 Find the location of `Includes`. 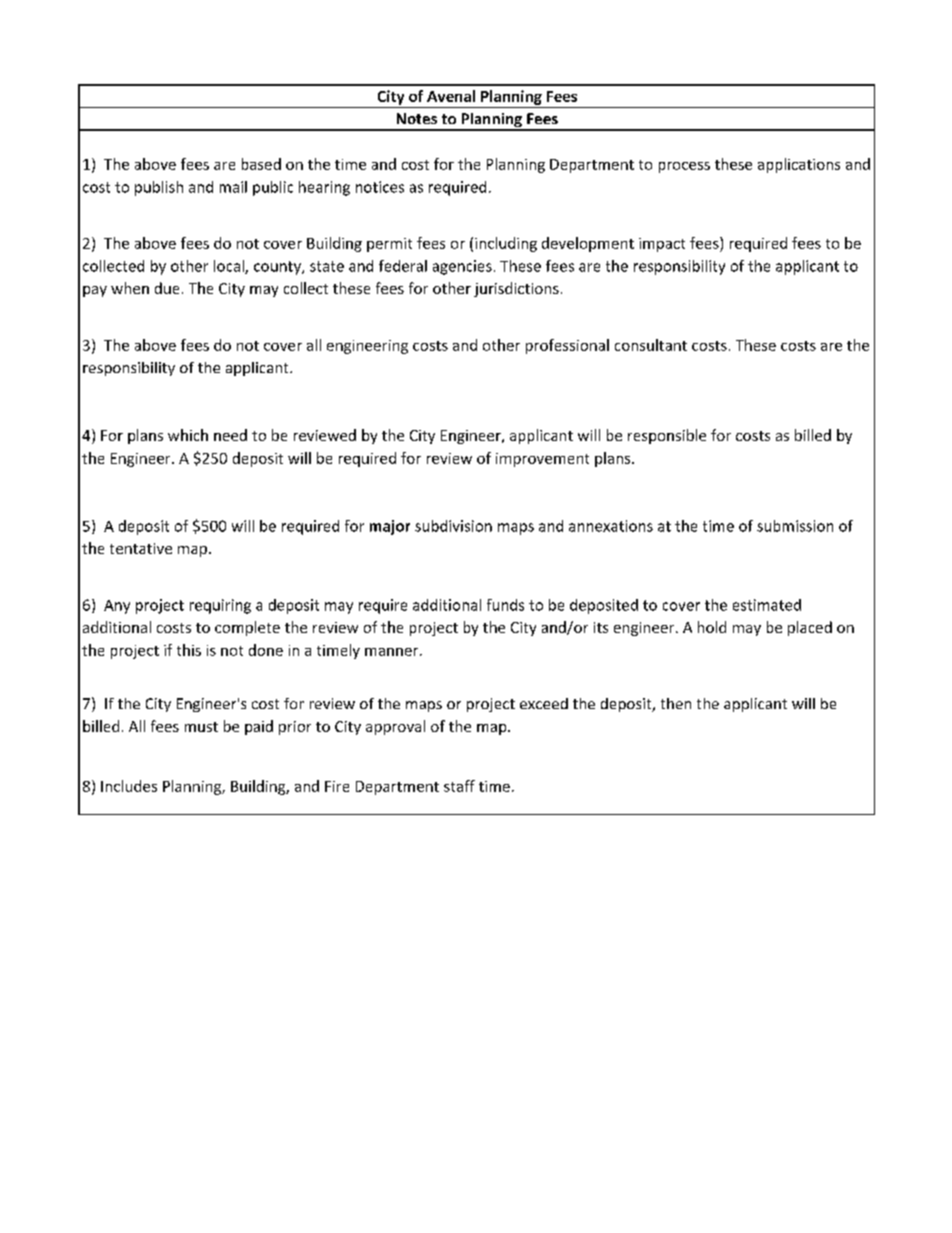

Includes is located at coordinates (129, 786).
